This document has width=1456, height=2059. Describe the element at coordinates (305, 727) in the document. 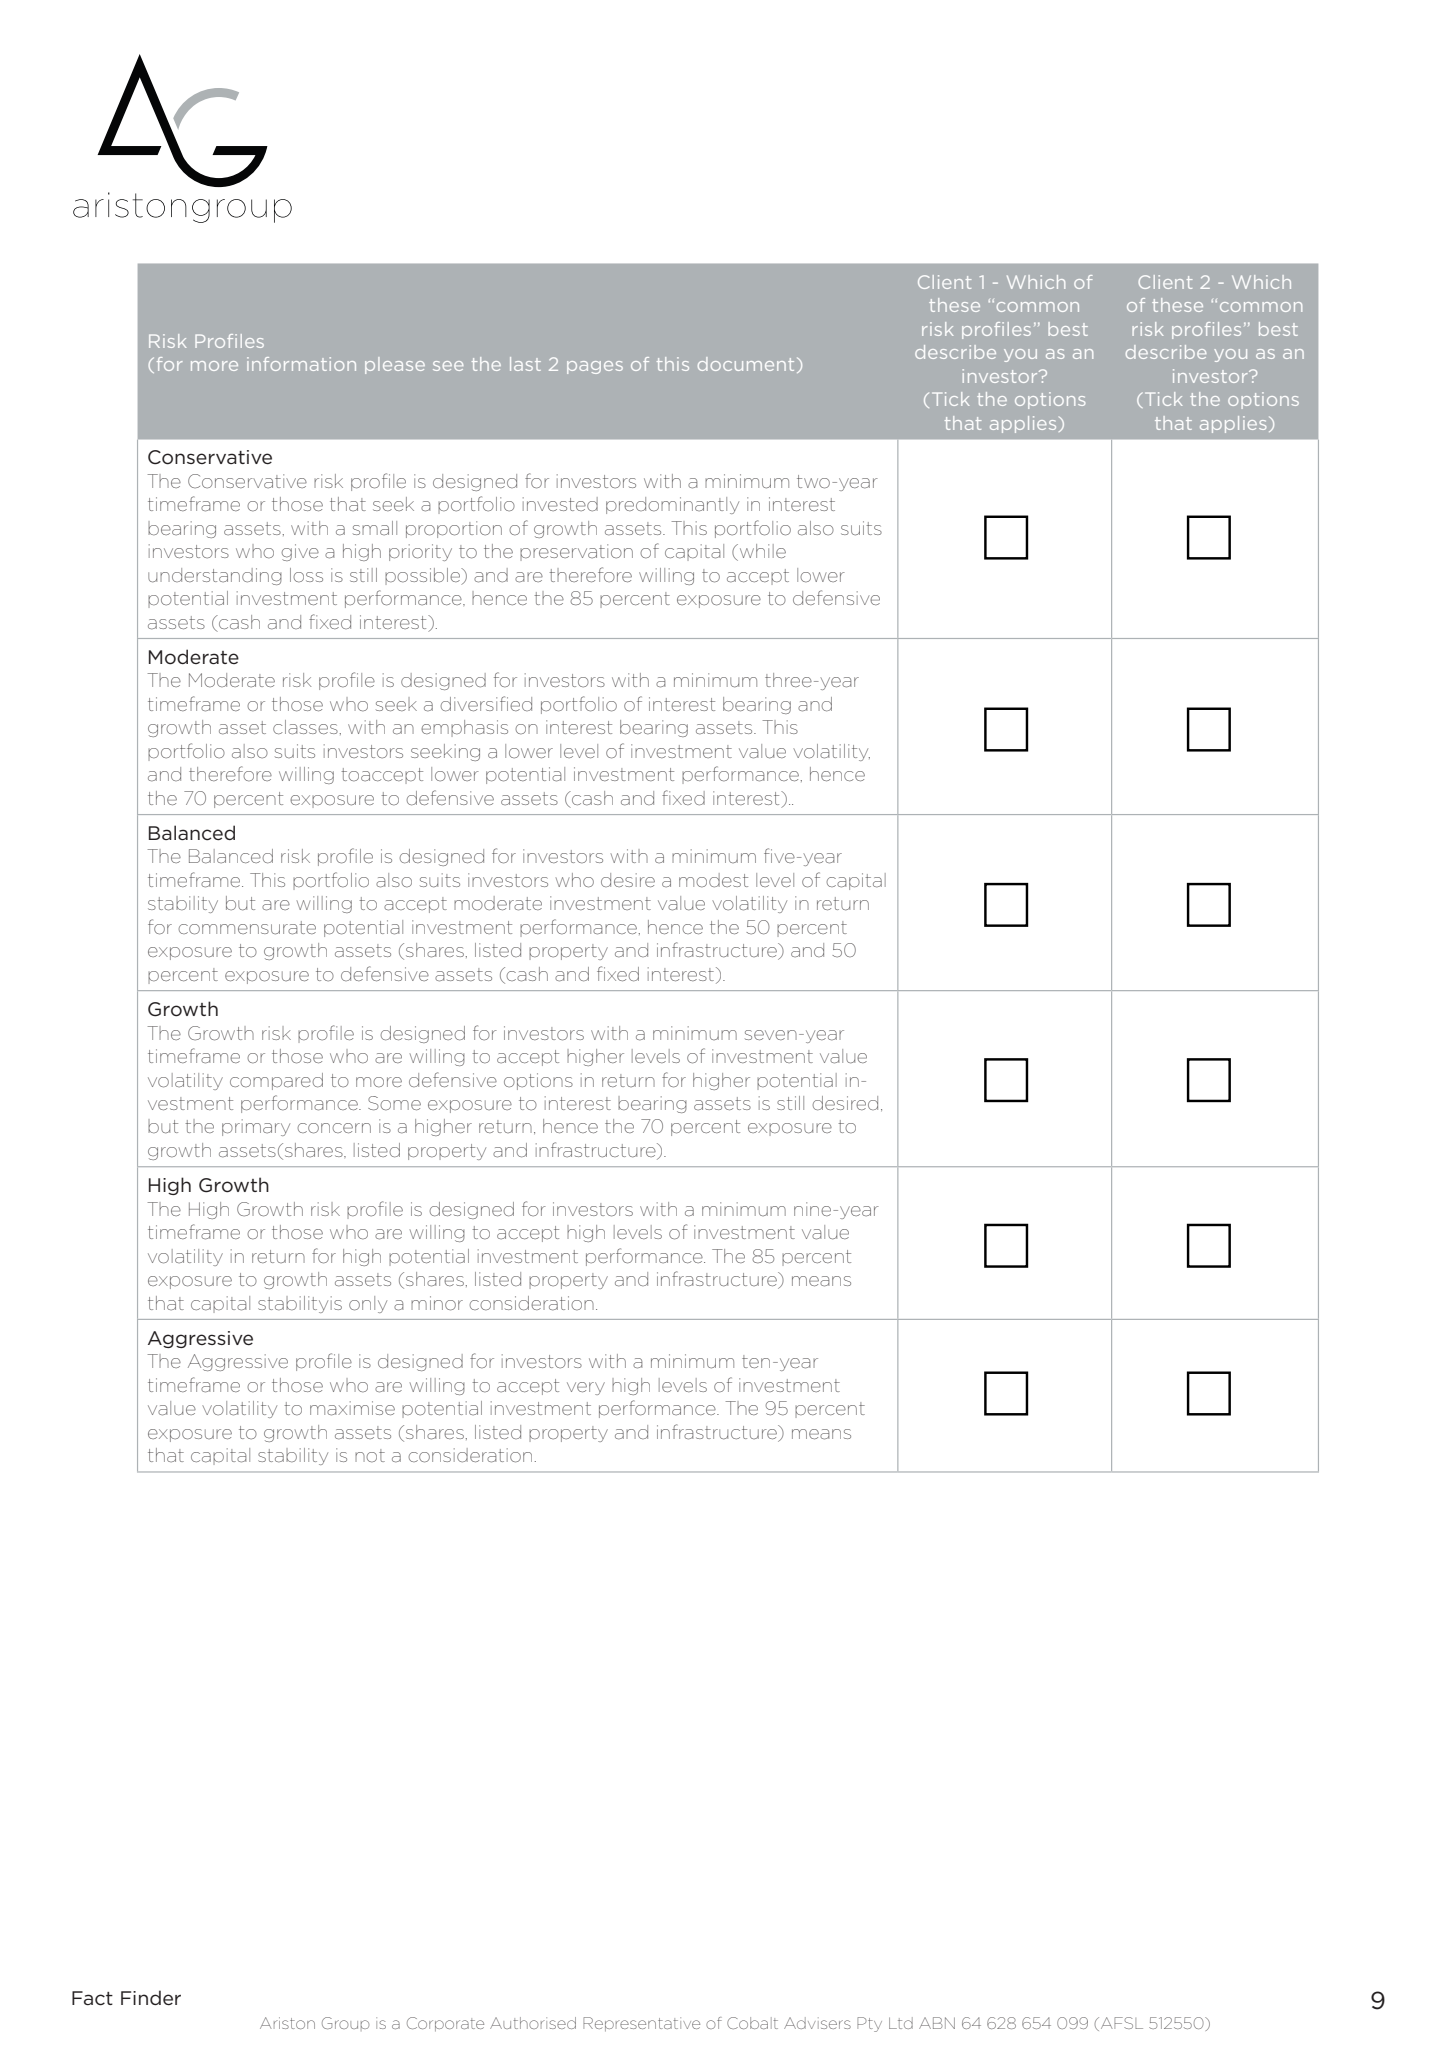

I see `classes` at that location.
